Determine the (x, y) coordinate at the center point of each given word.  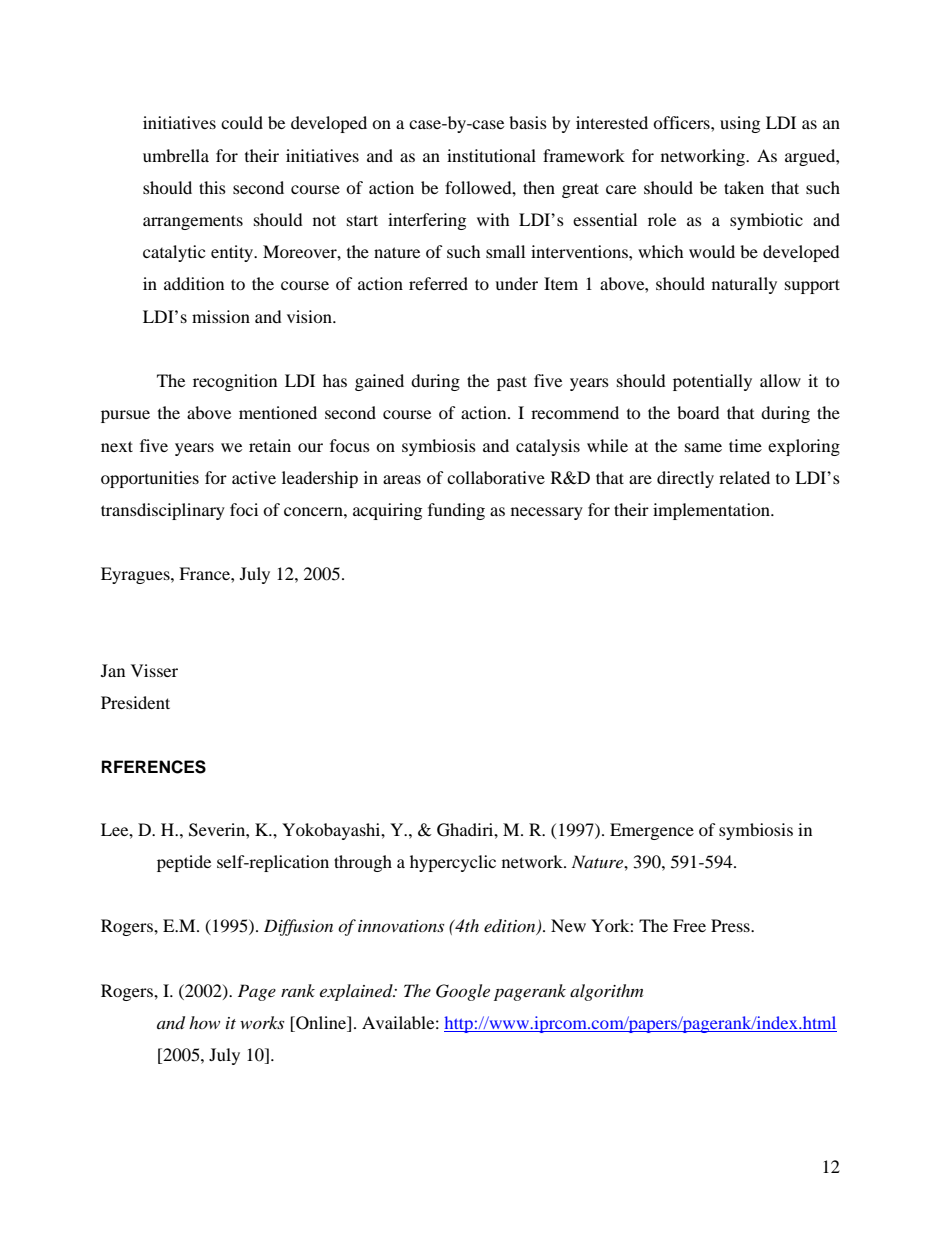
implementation (712, 511)
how (204, 1022)
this (212, 187)
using (740, 124)
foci (244, 509)
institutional (491, 155)
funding (456, 511)
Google (463, 992)
